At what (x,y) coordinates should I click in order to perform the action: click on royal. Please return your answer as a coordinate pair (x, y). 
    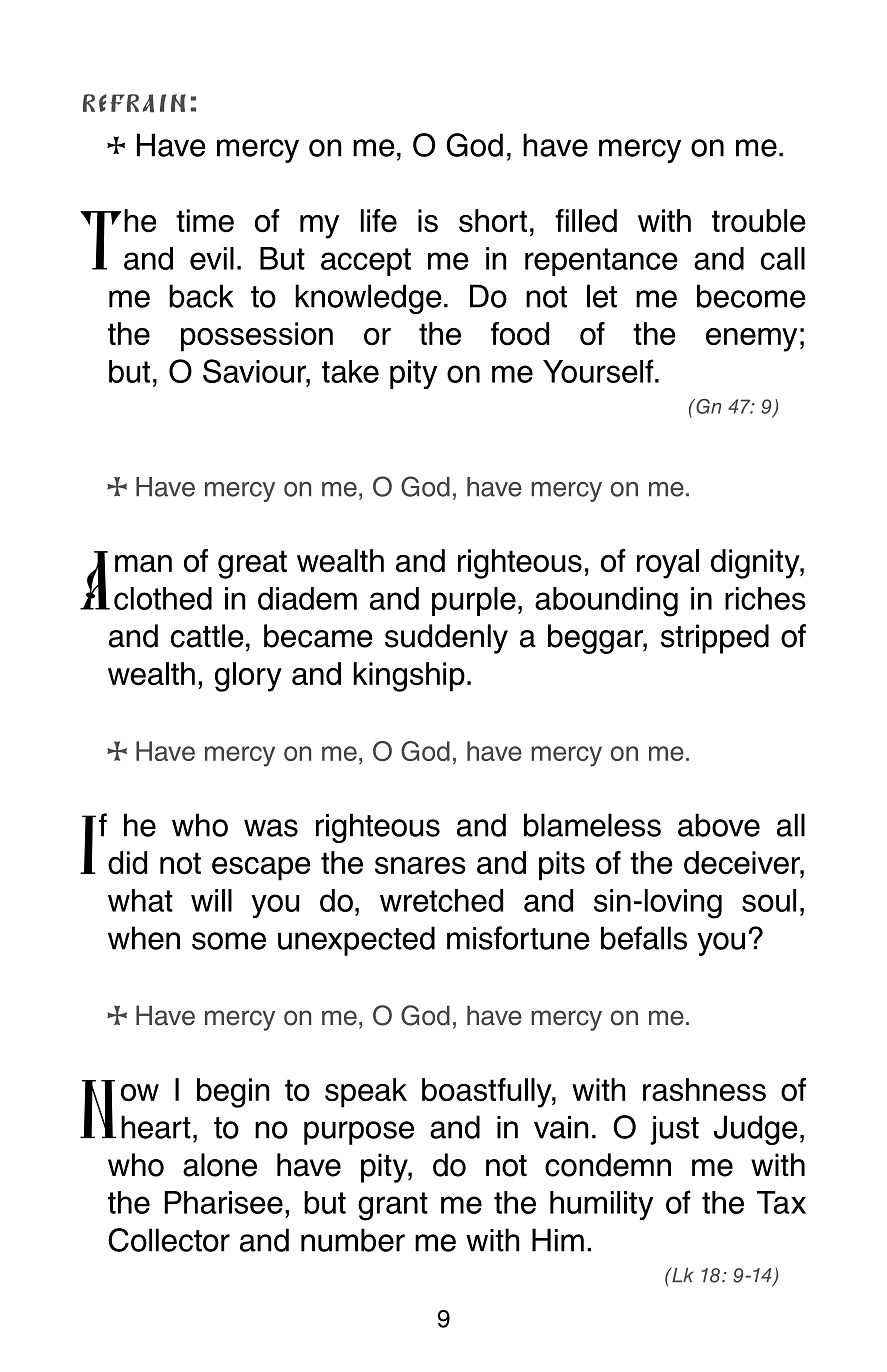
    Looking at the image, I should click on (668, 564).
